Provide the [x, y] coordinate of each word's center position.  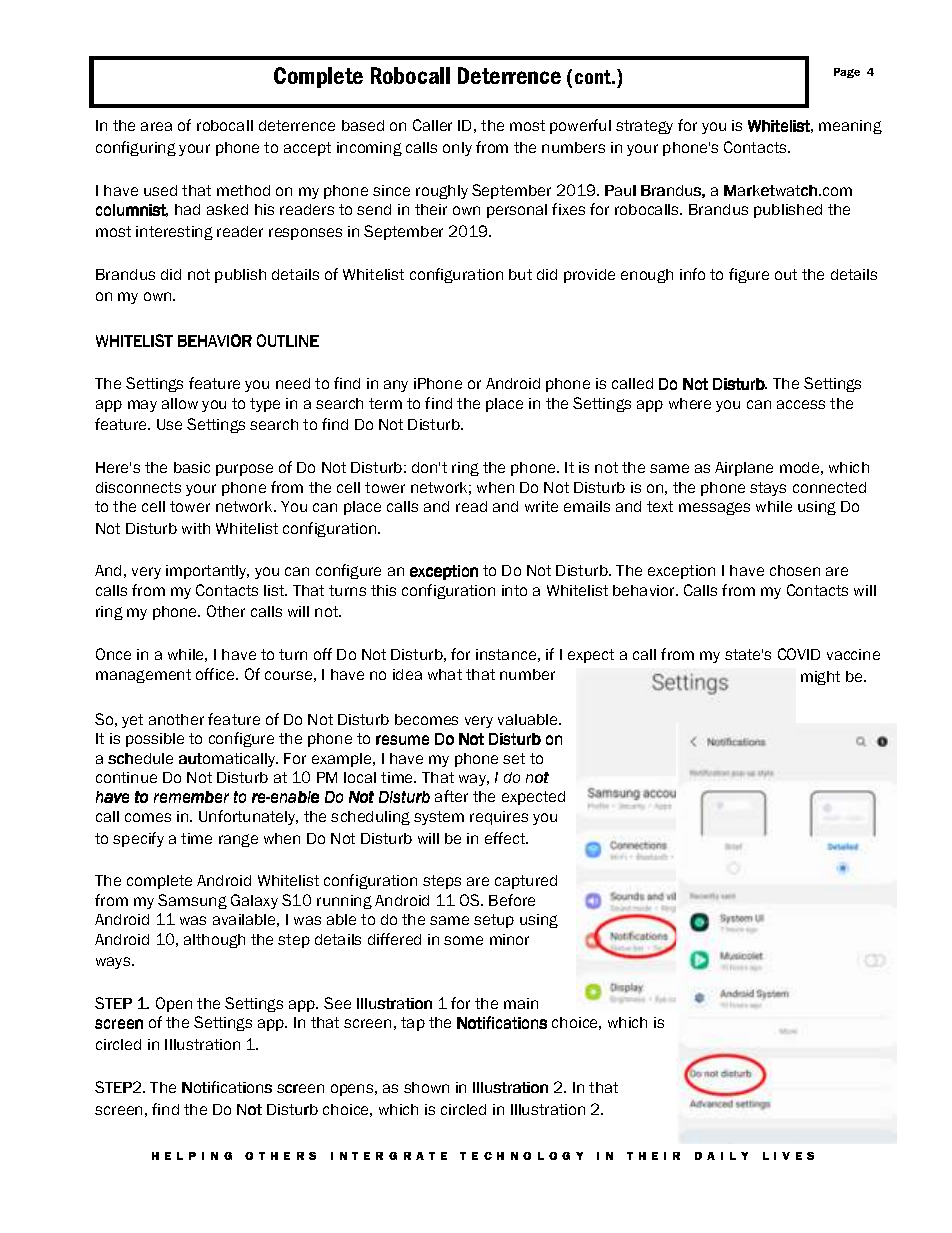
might [820, 678]
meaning [850, 127]
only [457, 149]
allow [180, 403]
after [451, 796]
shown [426, 1087]
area [156, 126]
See [337, 1003]
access [801, 404]
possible [155, 740]
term [385, 403]
